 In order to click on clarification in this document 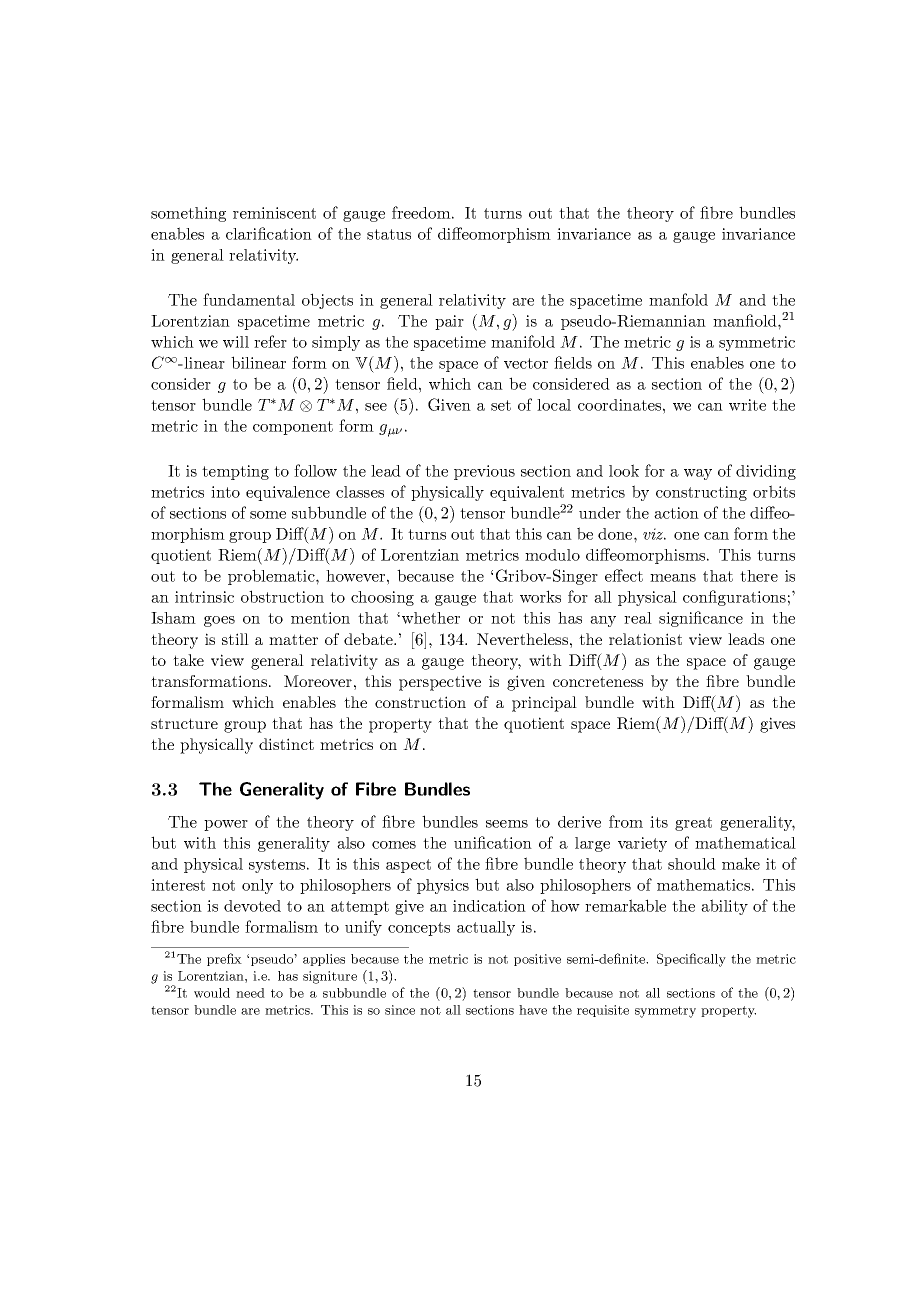, I will do `click(269, 233)`.
